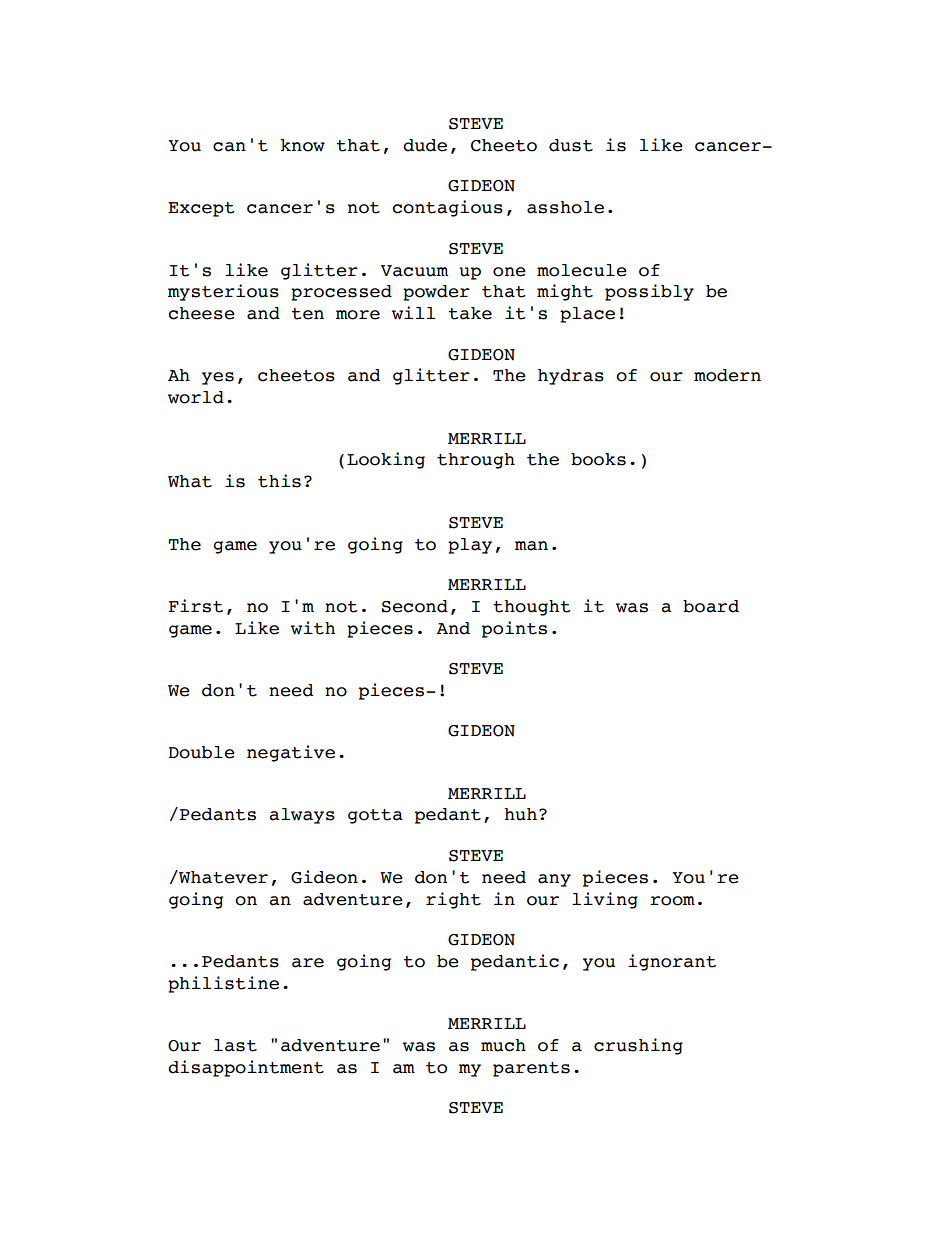  What do you see at coordinates (672, 901) in the screenshot?
I see `room` at bounding box center [672, 901].
